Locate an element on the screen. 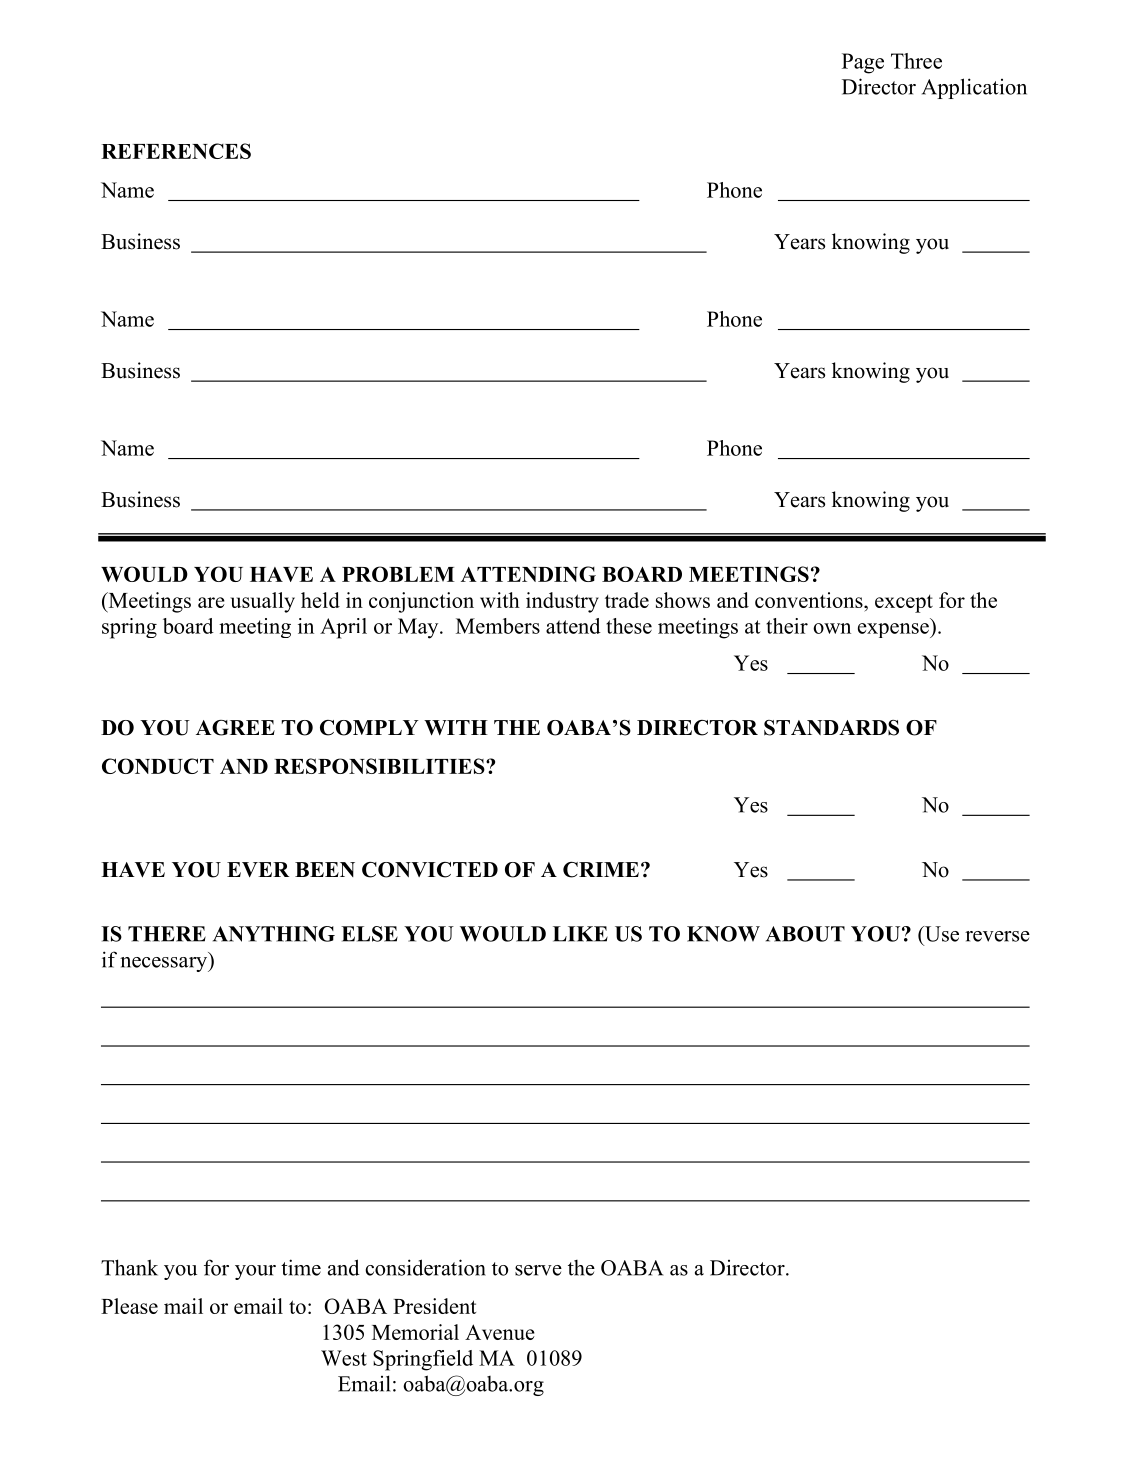 This screenshot has width=1144, height=1481. are is located at coordinates (211, 602).
